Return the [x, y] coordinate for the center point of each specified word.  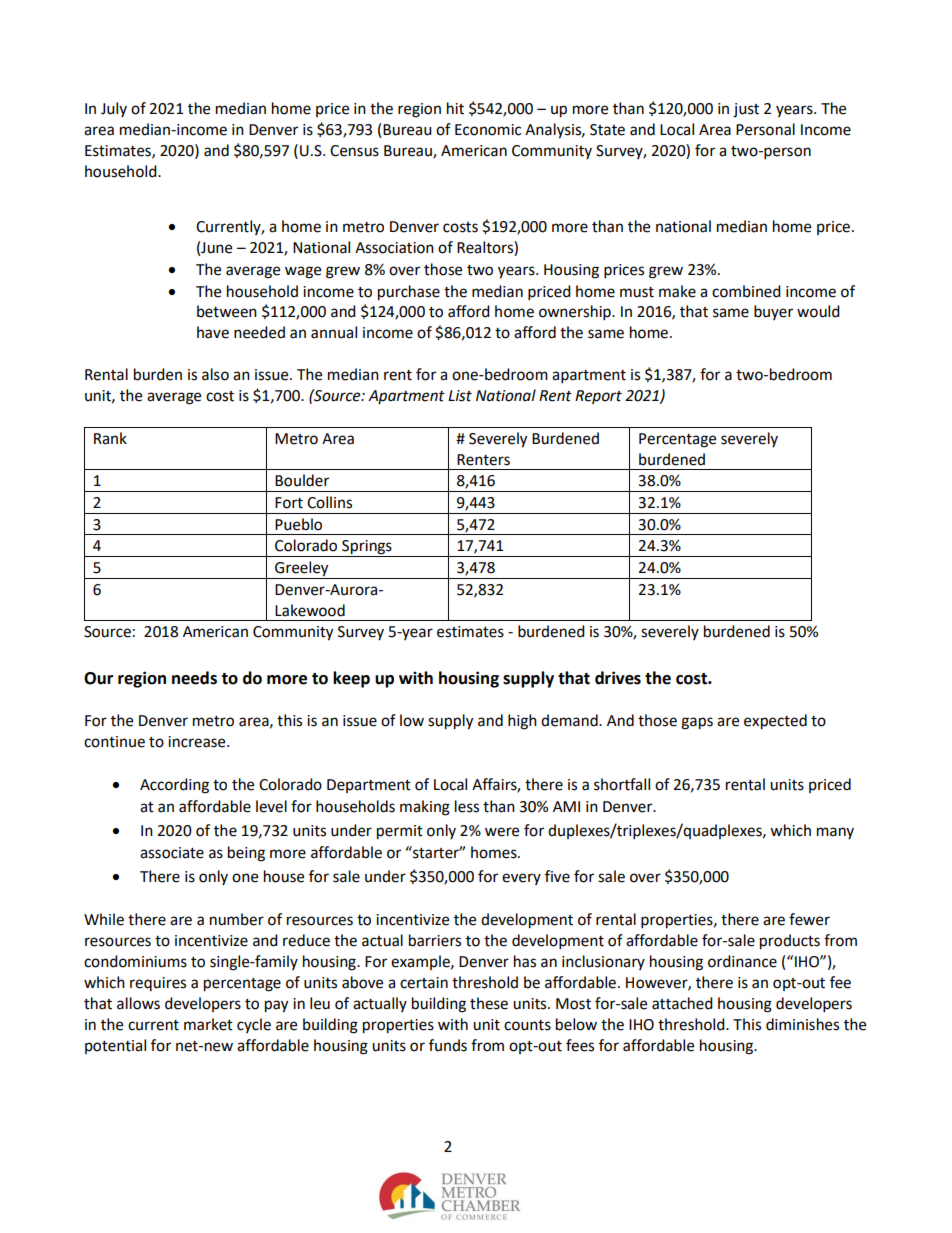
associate [172, 853]
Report [598, 397]
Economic [488, 130]
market [208, 1024]
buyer [773, 312]
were [502, 832]
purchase [409, 293]
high [522, 722]
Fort [289, 503]
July [114, 109]
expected [775, 722]
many [835, 833]
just [746, 110]
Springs [367, 548]
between [227, 311]
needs [194, 678]
